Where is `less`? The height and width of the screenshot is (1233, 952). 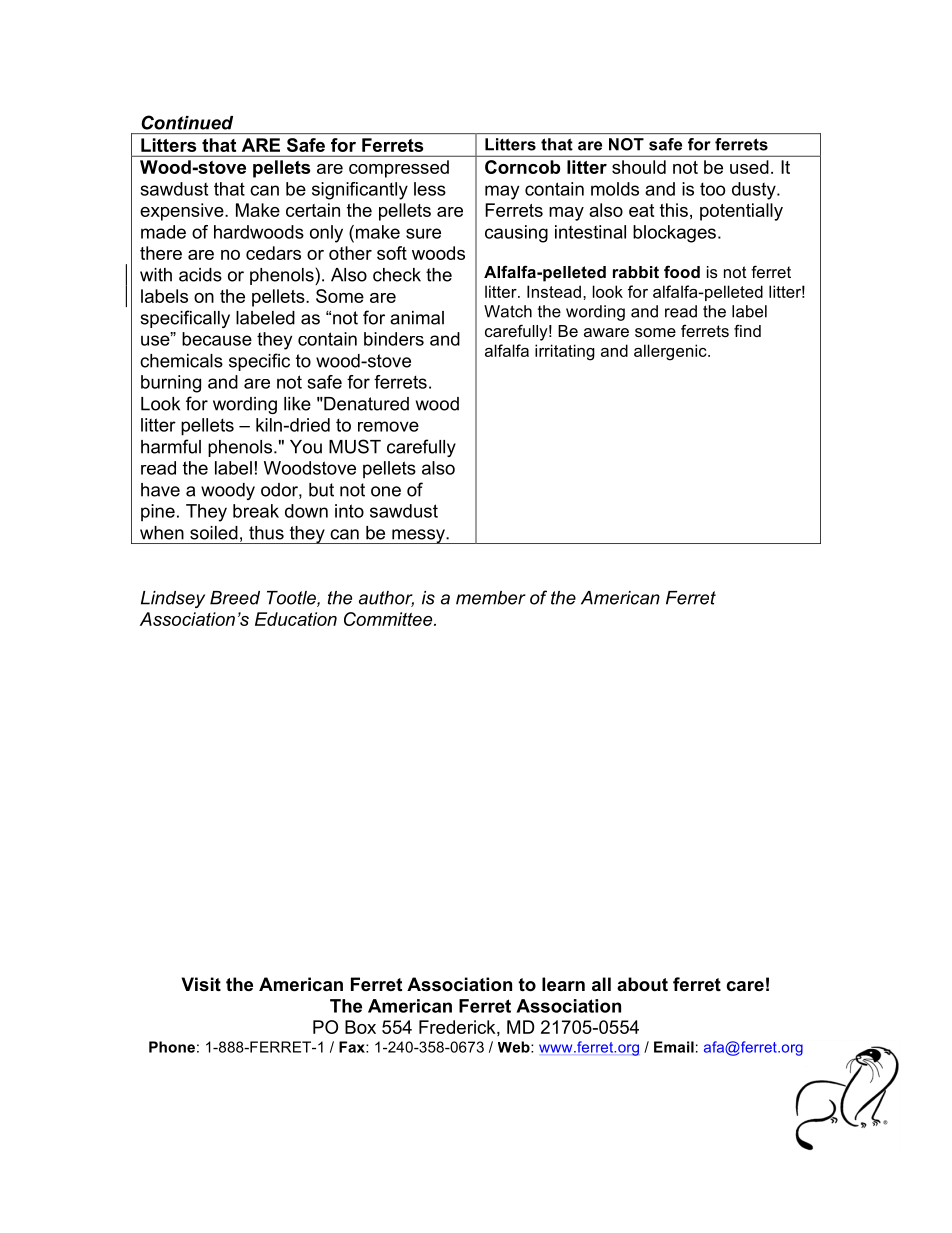
less is located at coordinates (430, 189).
